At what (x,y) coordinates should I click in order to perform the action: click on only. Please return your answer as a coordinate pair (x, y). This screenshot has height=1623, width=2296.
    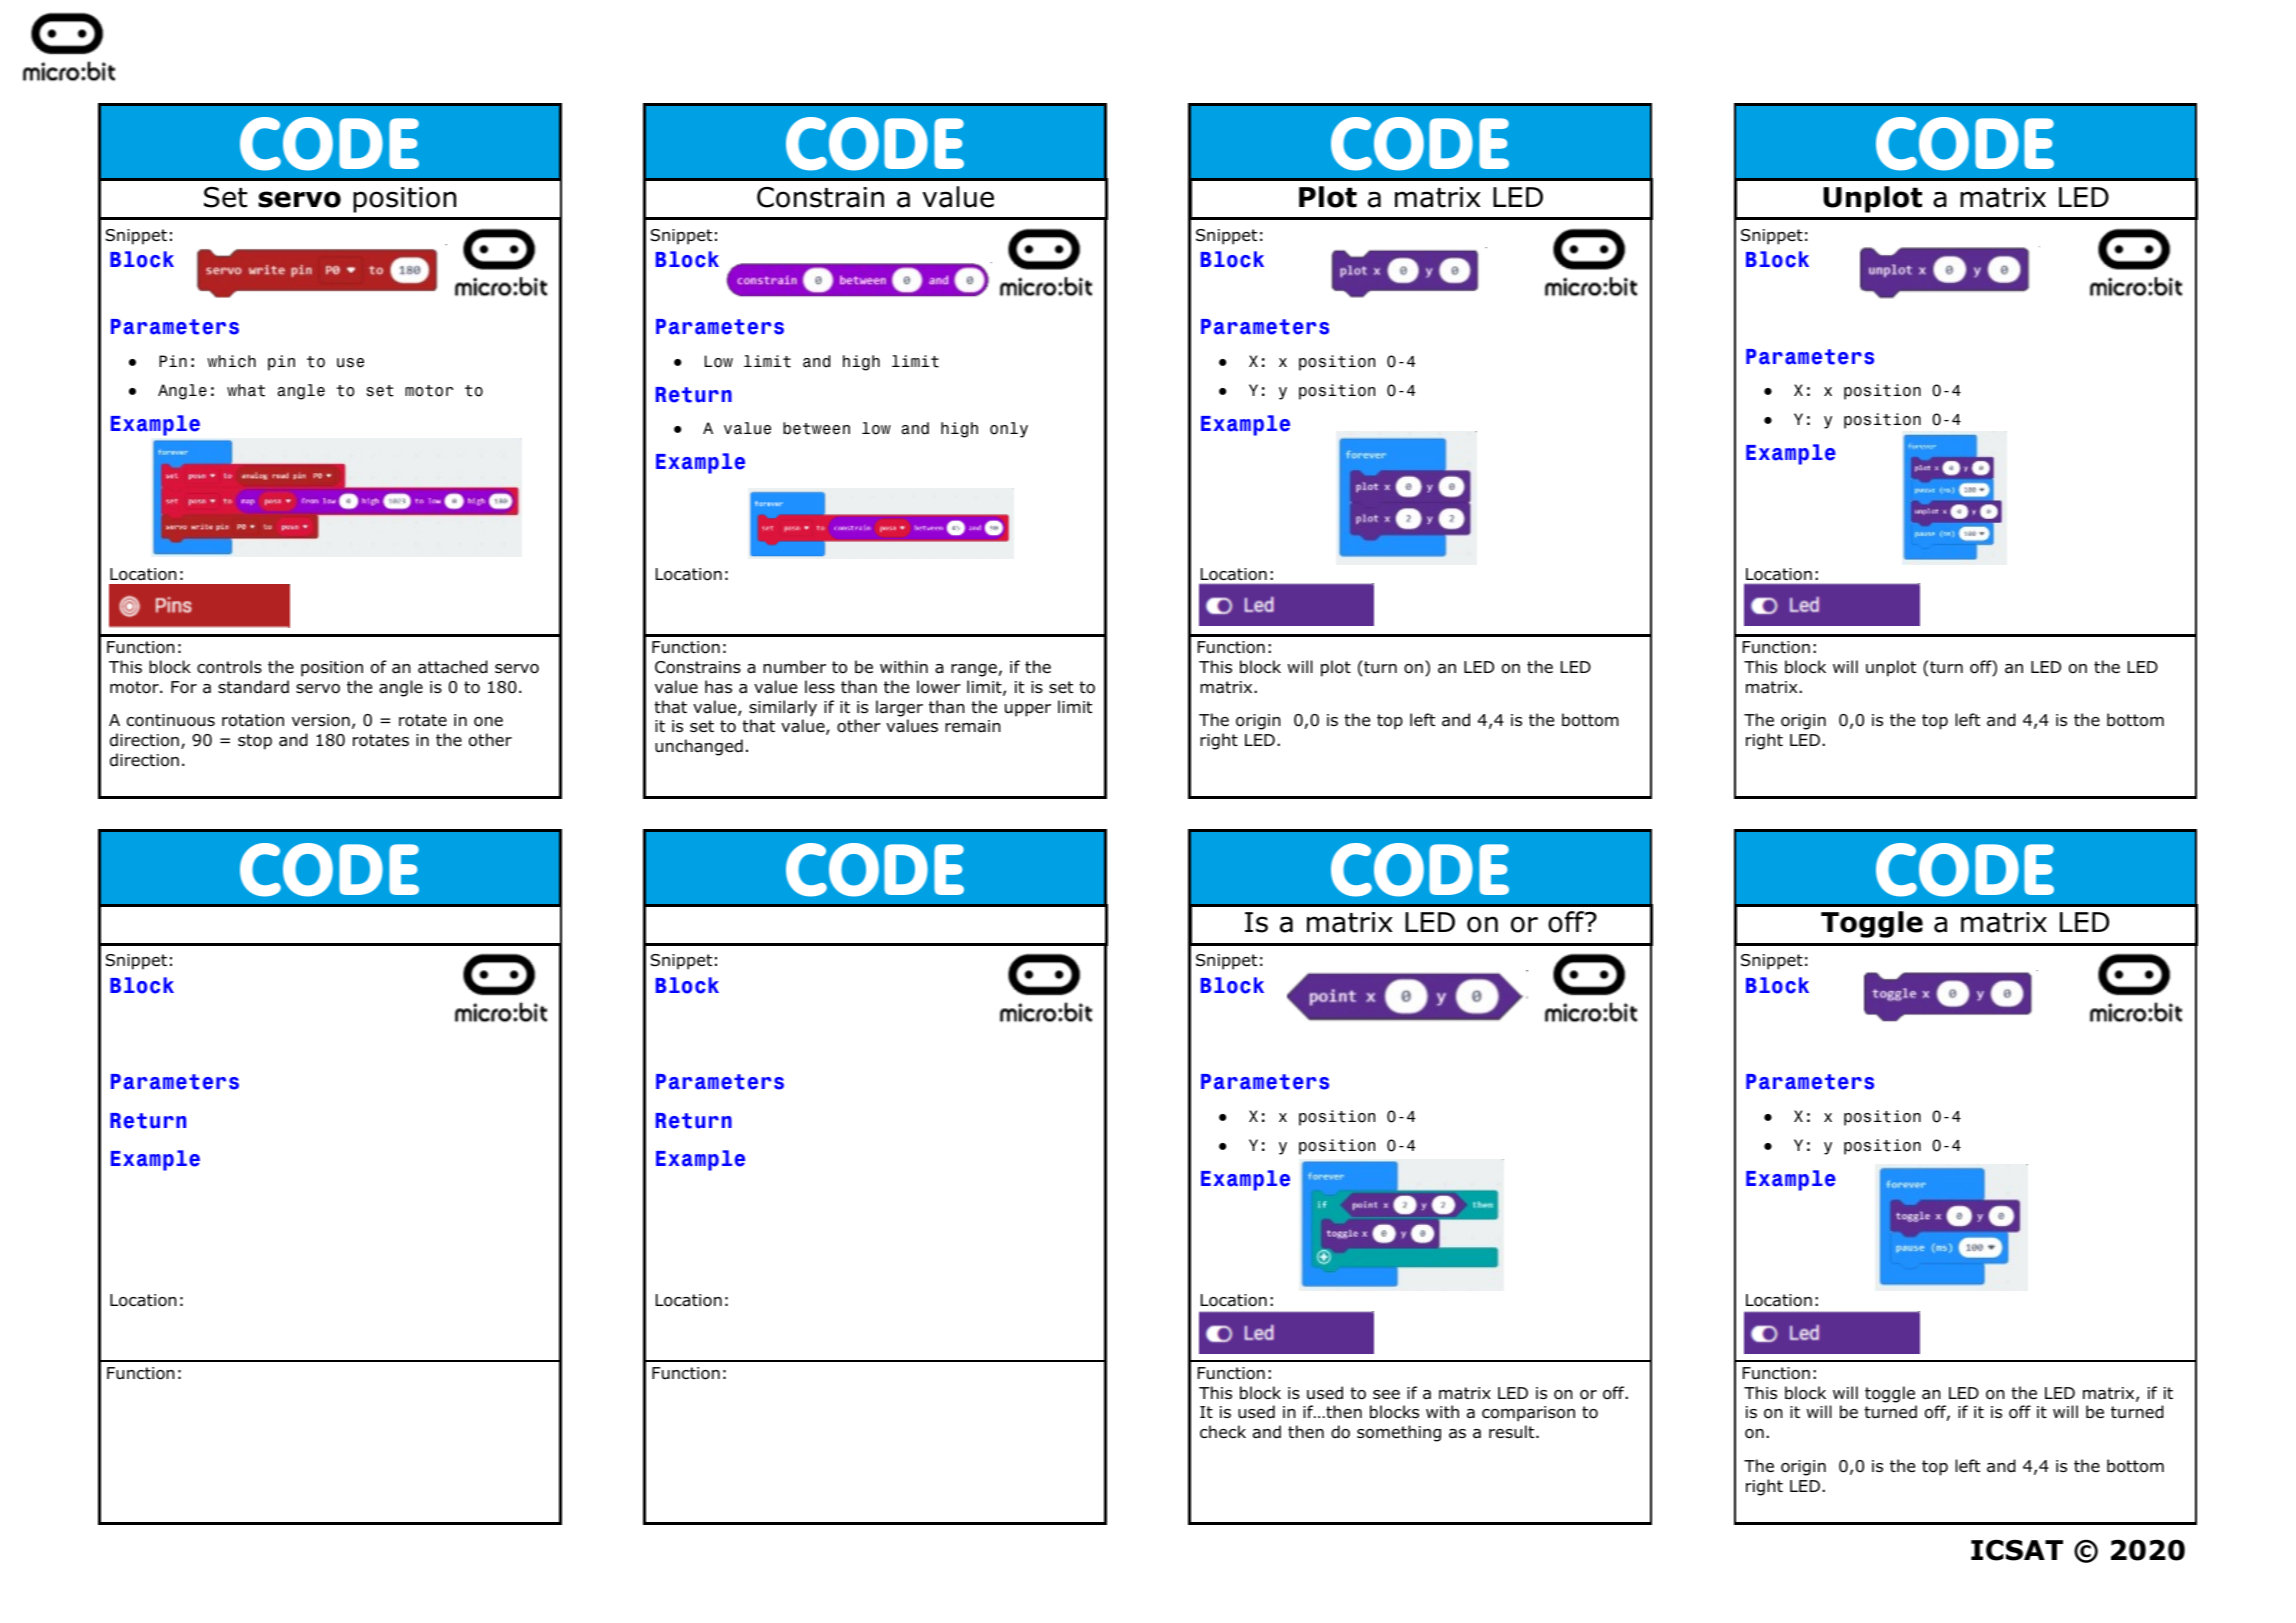
    Looking at the image, I should click on (1009, 430).
